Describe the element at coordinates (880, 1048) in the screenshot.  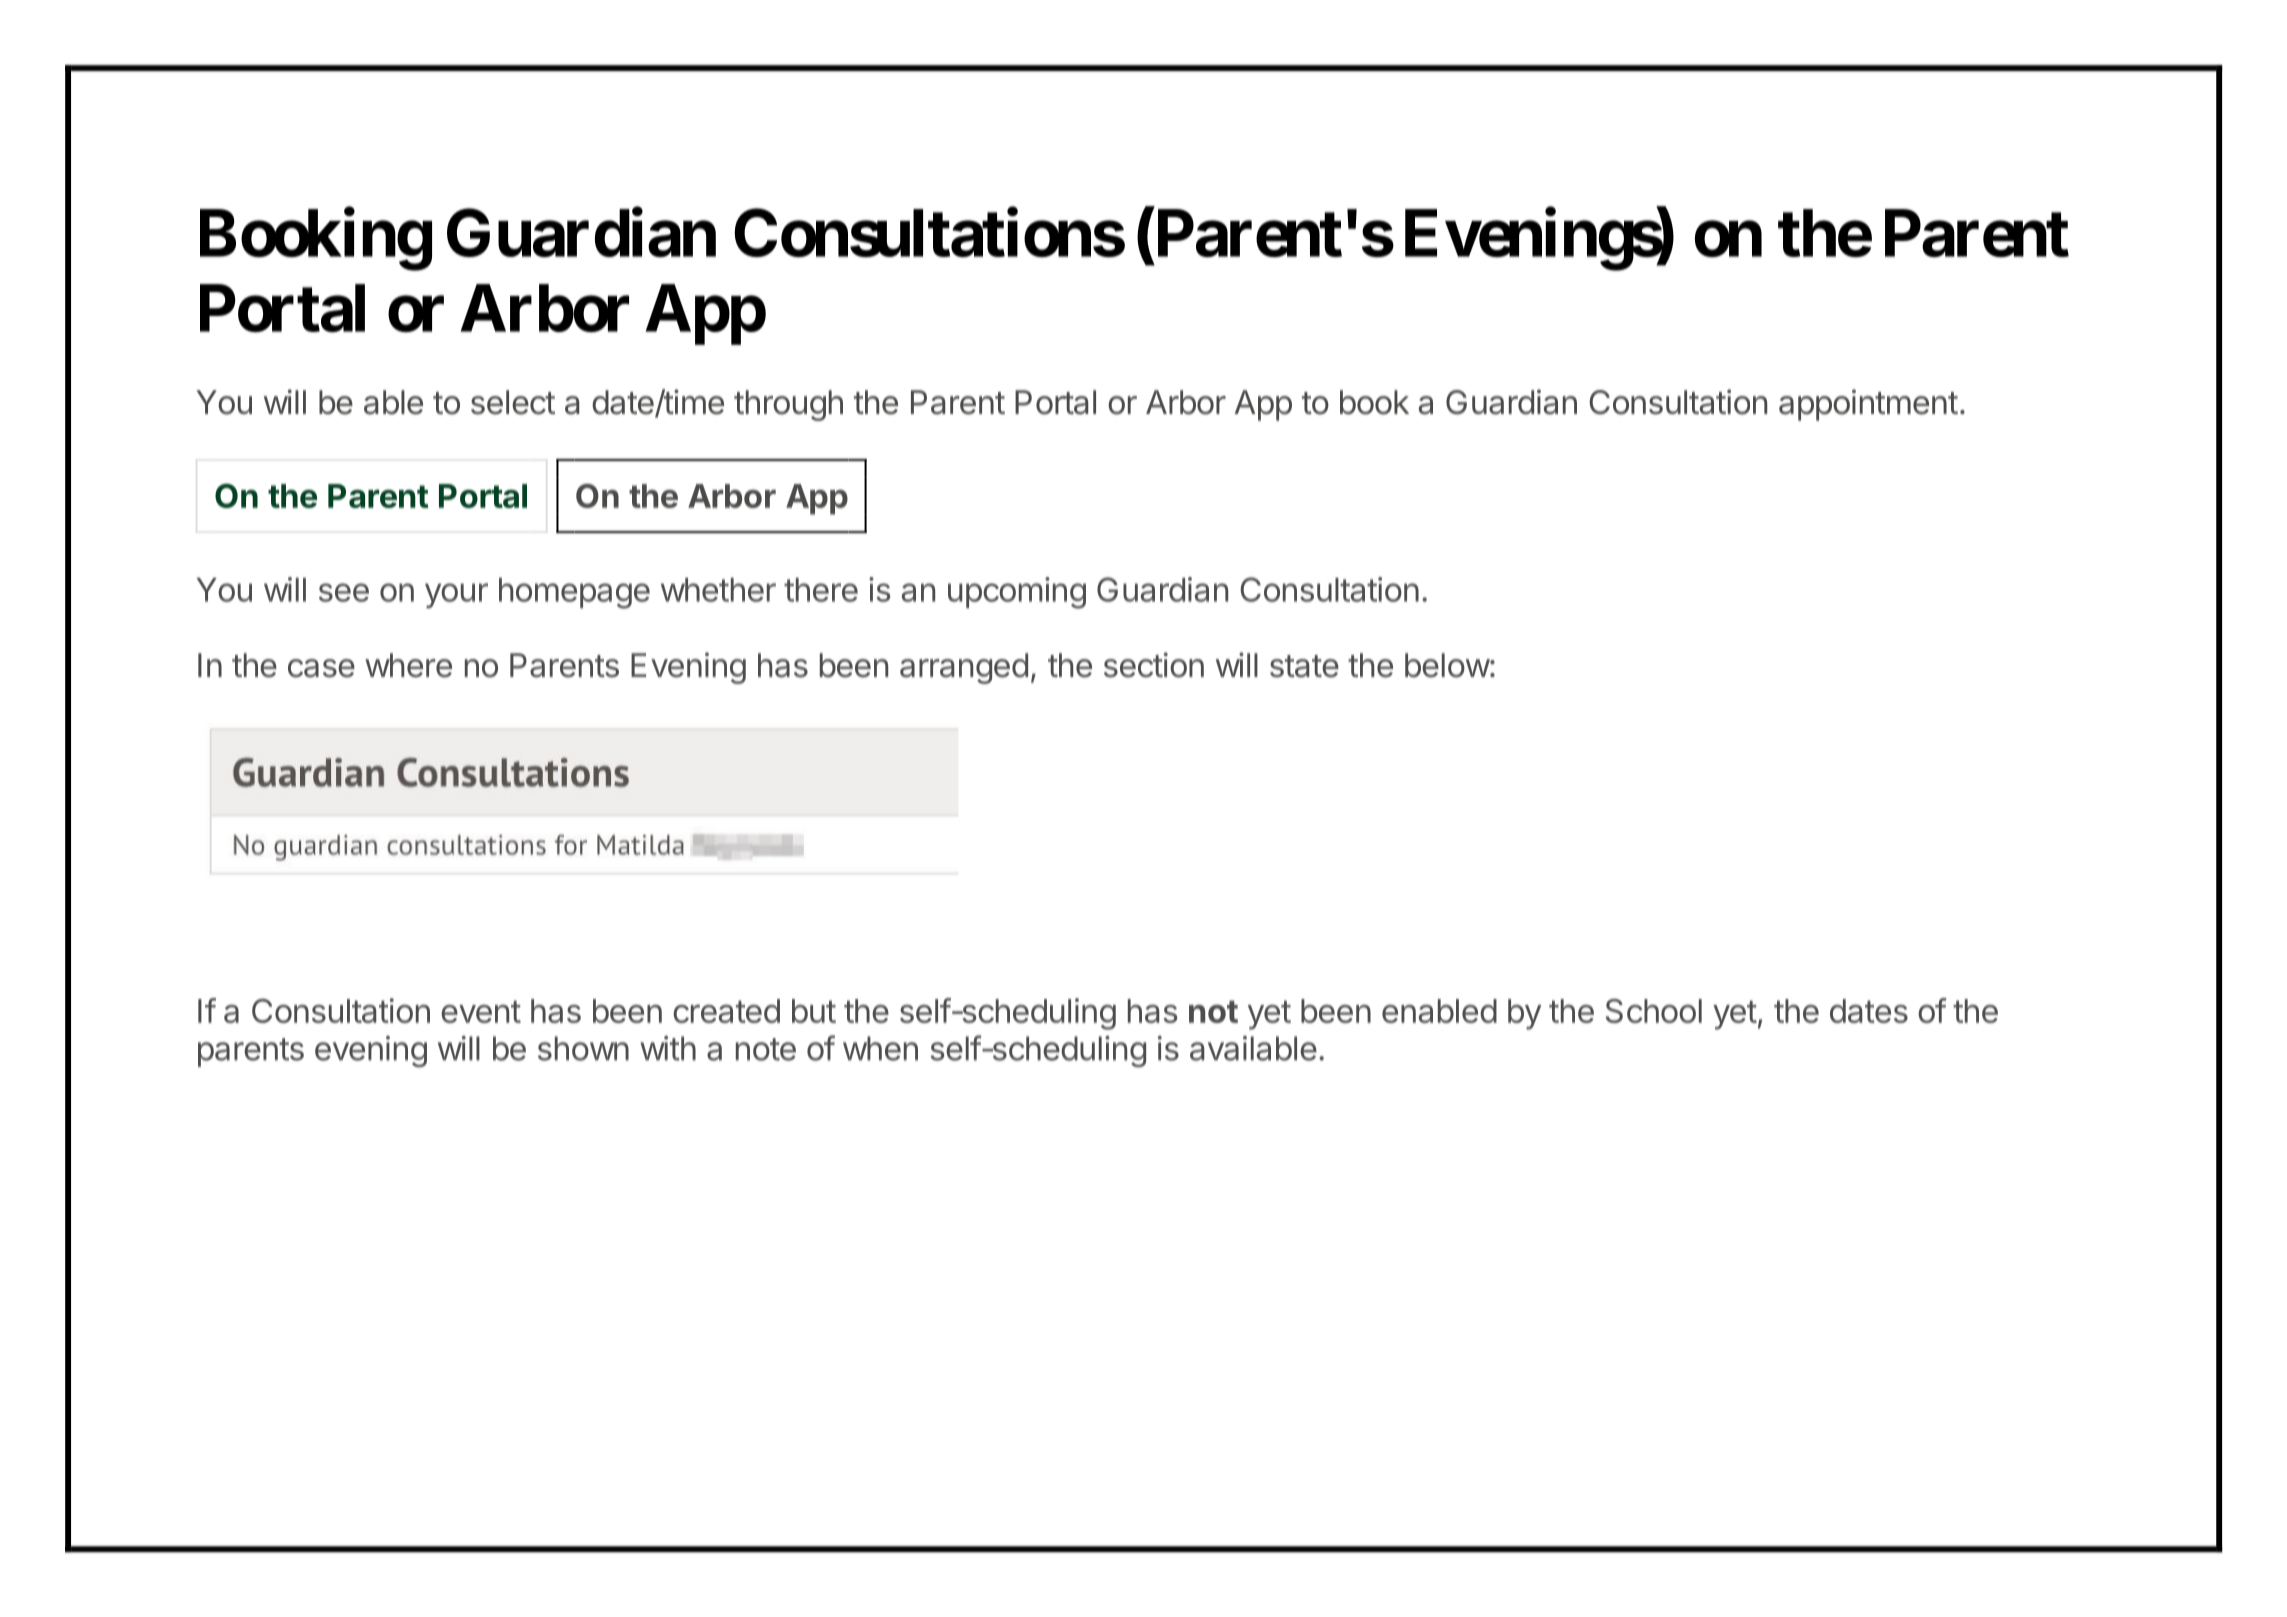
I see `when` at that location.
